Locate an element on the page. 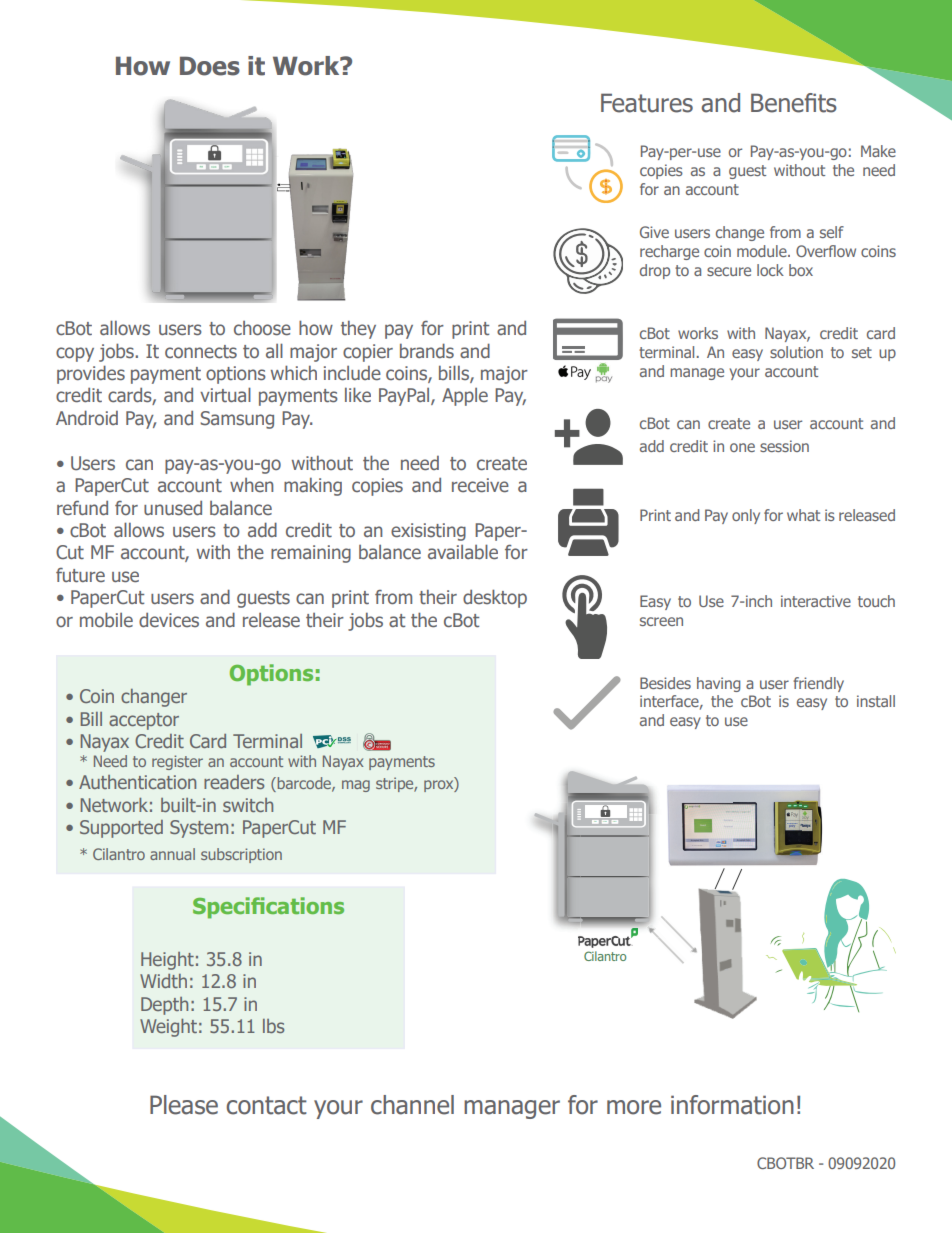 The height and width of the image is (1233, 952). channel is located at coordinates (412, 1105).
